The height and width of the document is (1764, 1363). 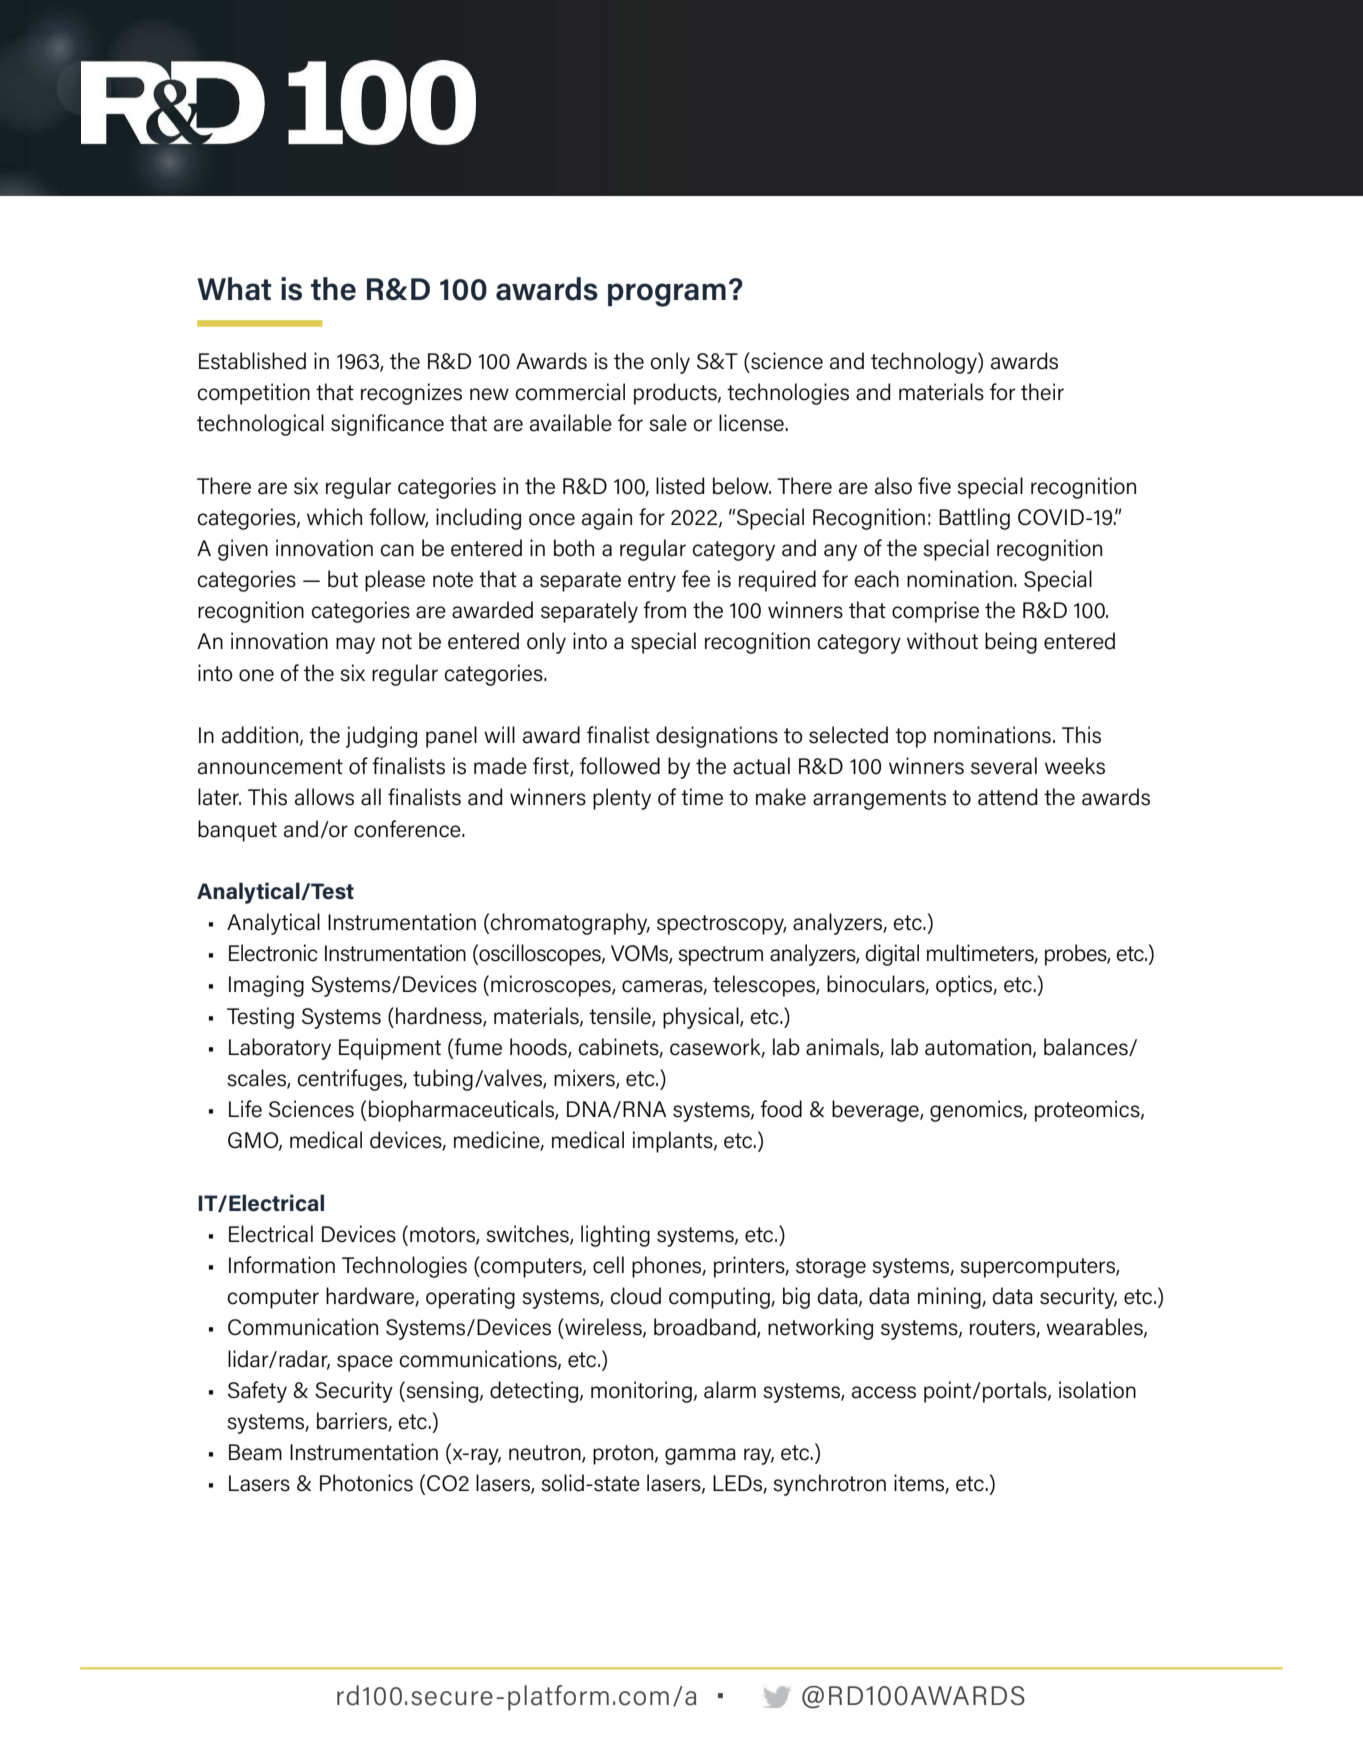 What do you see at coordinates (343, 579) in the document?
I see `but` at bounding box center [343, 579].
